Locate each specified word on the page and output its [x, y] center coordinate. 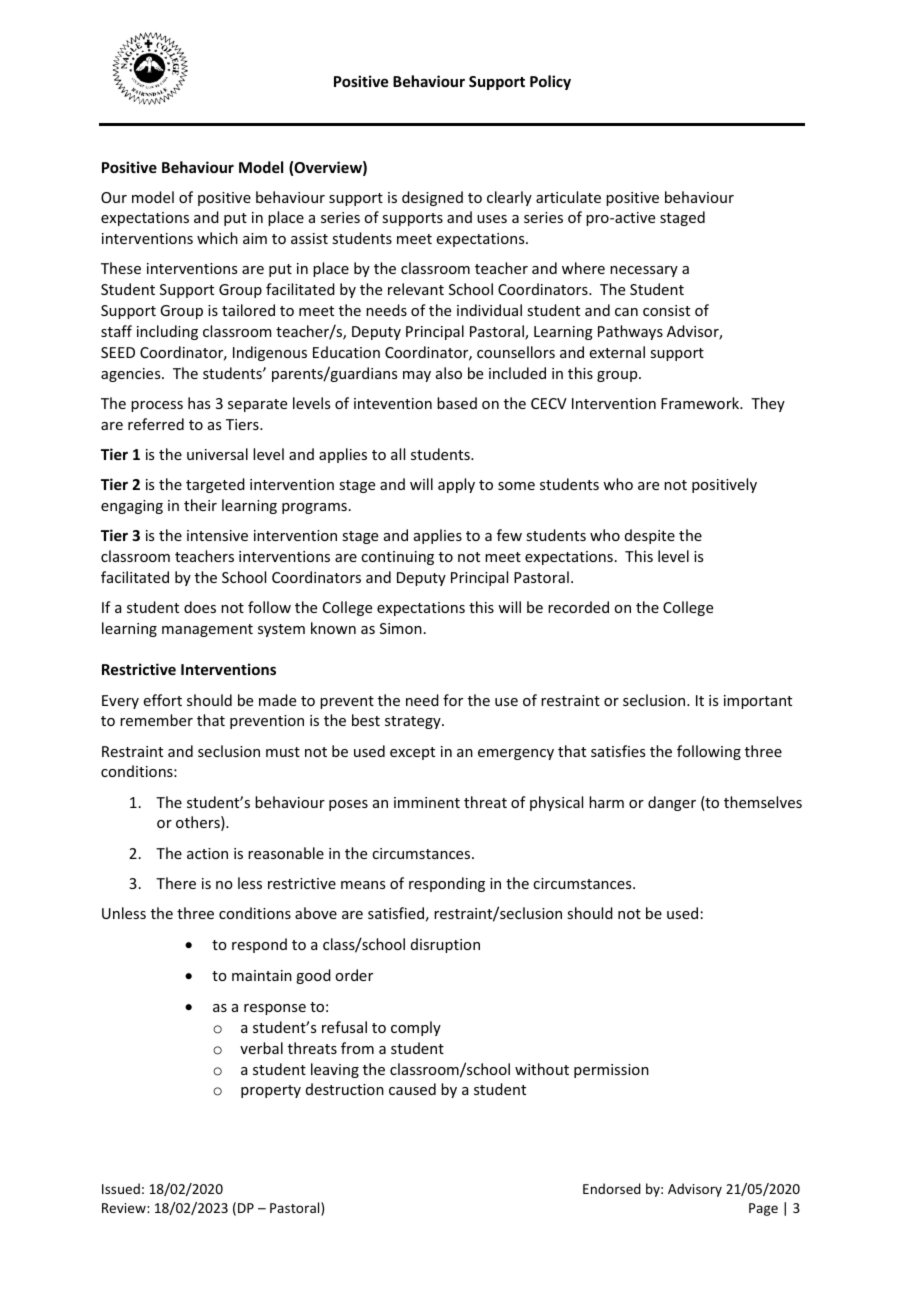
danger [672, 803]
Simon [401, 628]
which [217, 238]
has [199, 403]
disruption [445, 945]
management [207, 630]
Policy [550, 82]
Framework [701, 403]
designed [432, 198]
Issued [121, 1188]
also [449, 373]
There [176, 883]
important [758, 702]
